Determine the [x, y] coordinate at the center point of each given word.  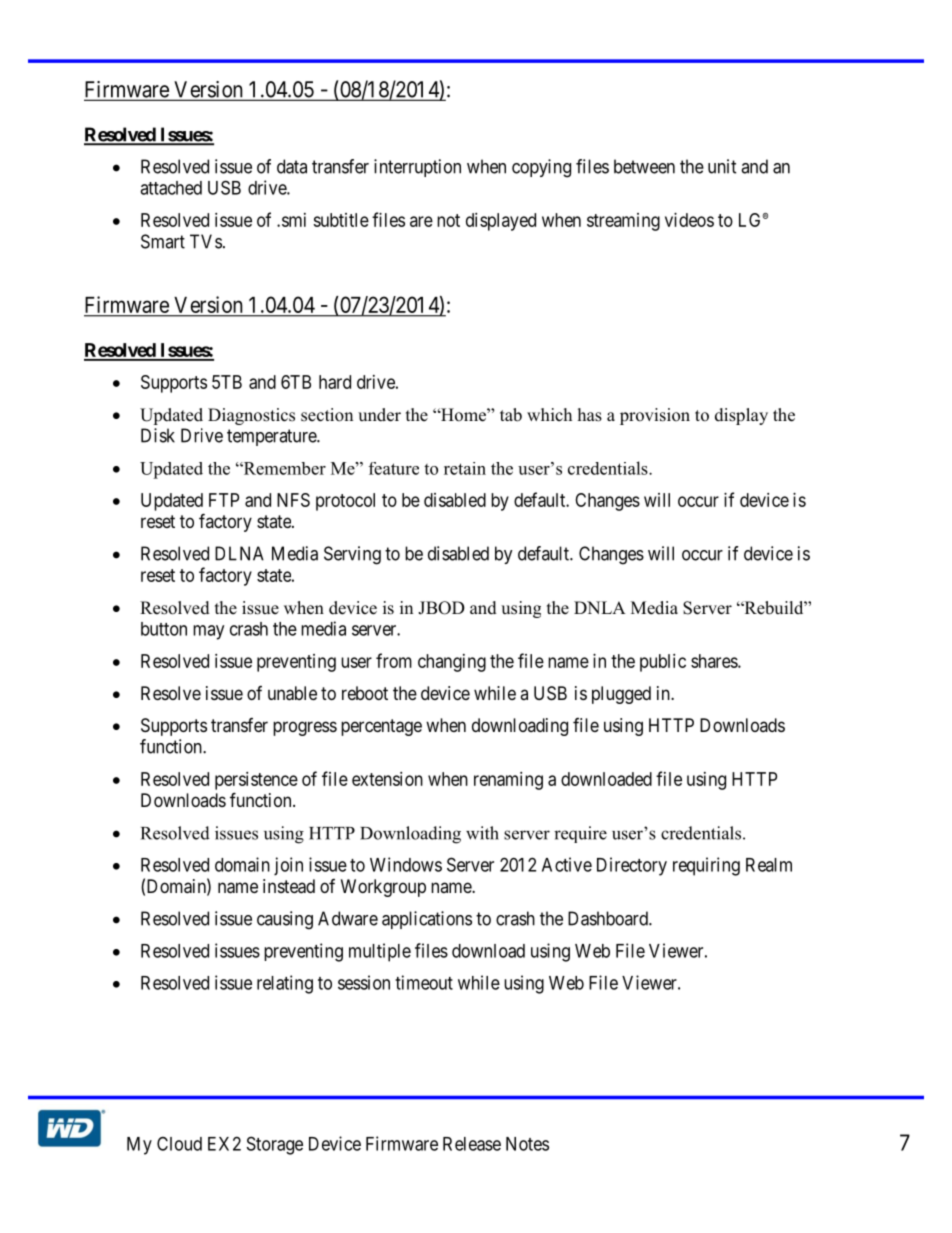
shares [715, 661]
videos [689, 220]
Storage [275, 1145]
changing [452, 663]
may [208, 632]
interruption [417, 168]
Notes [527, 1144]
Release [472, 1144]
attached [171, 188]
